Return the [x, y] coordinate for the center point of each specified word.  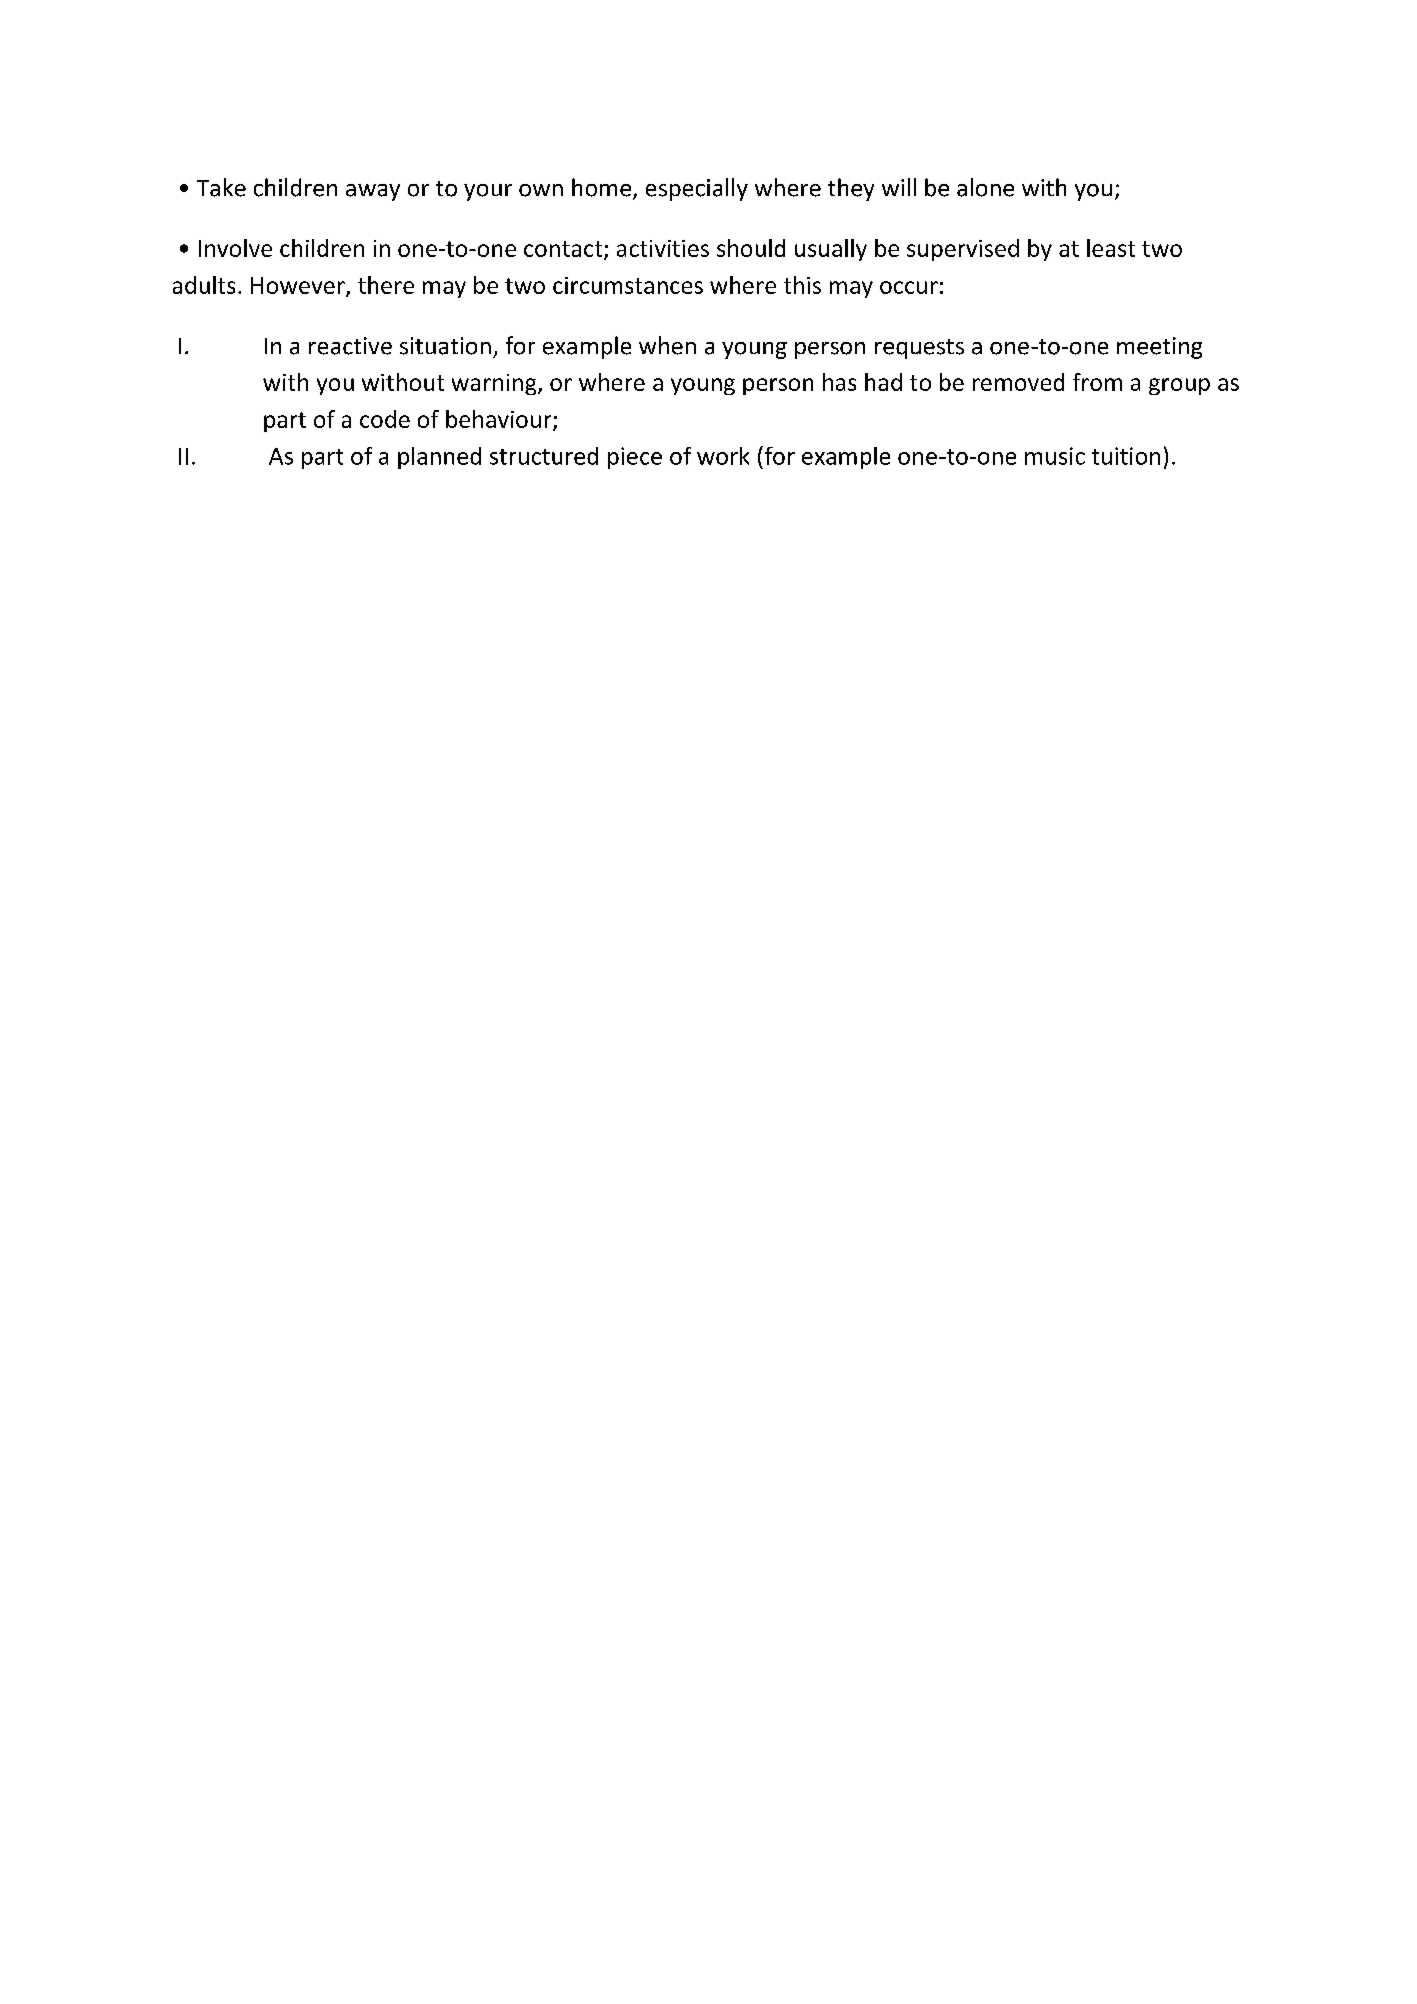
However [299, 286]
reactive [350, 346]
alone [985, 187]
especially [697, 189]
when [667, 345]
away [373, 192]
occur [909, 287]
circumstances [628, 285]
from [1097, 382]
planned [439, 458]
